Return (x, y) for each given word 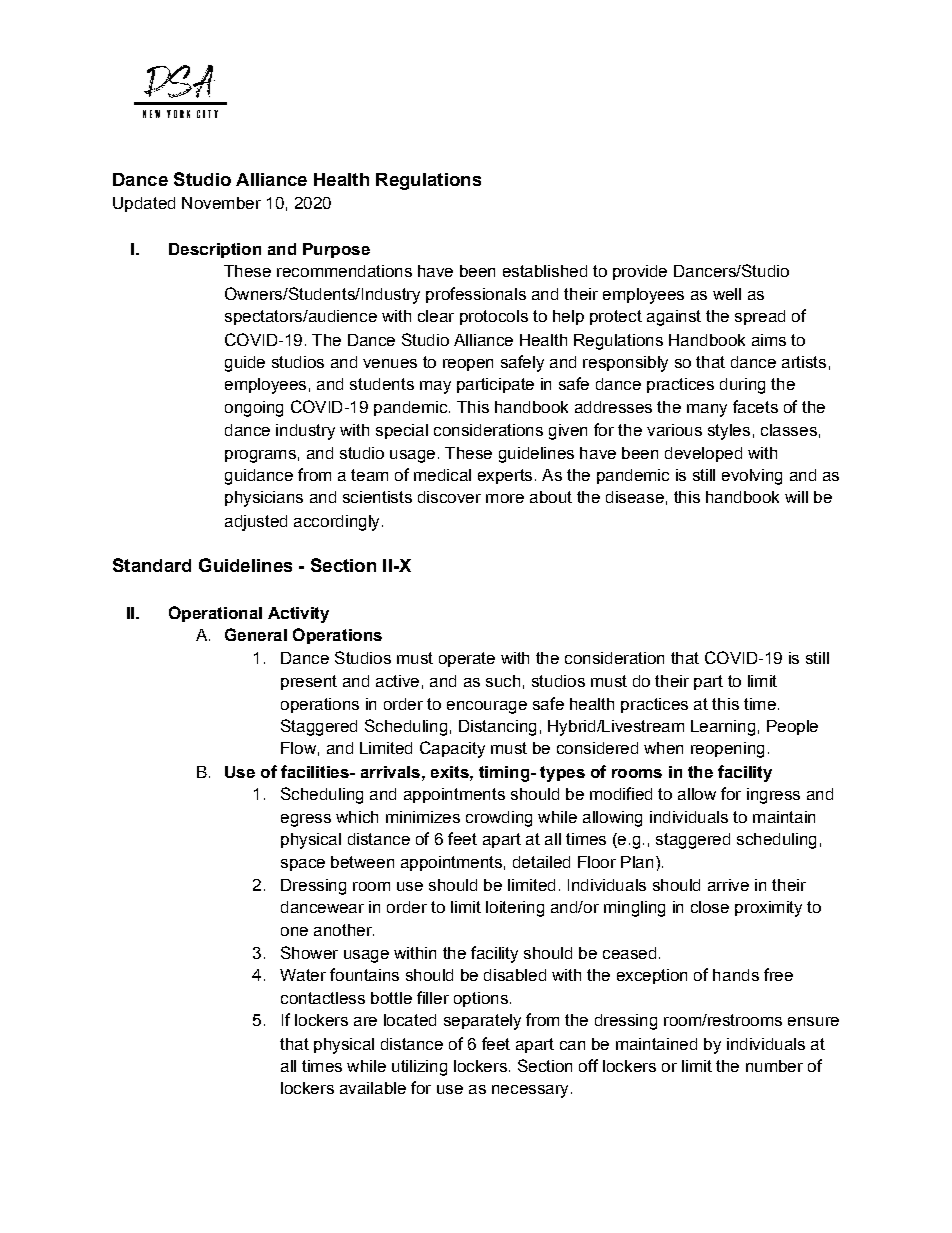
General (256, 634)
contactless (323, 998)
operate (467, 659)
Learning (723, 728)
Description (215, 250)
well (727, 294)
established (545, 271)
